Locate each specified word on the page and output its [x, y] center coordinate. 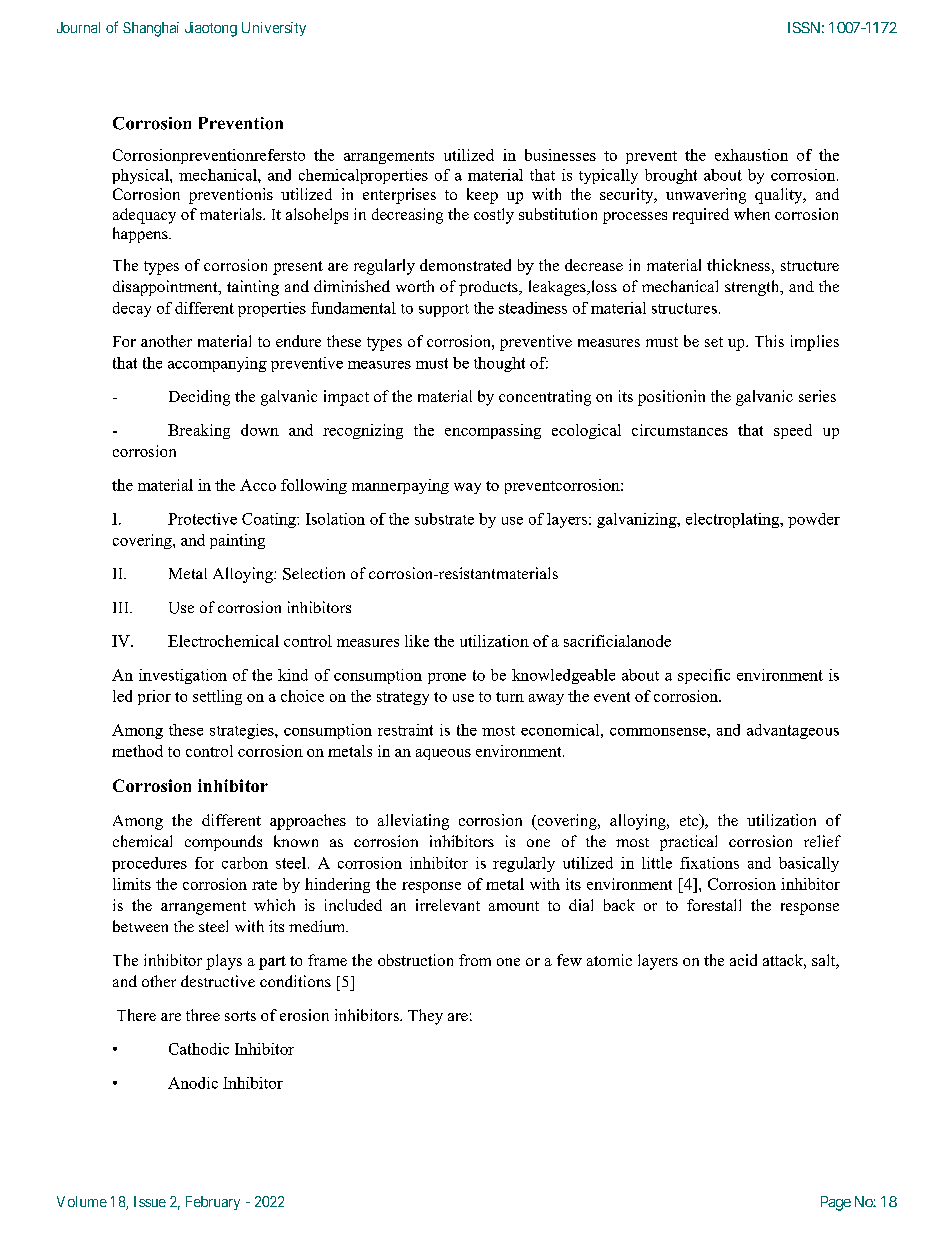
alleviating [413, 822]
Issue [150, 1201]
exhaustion [751, 155]
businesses [560, 155]
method [137, 751]
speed [793, 431]
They [425, 1017]
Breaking [199, 431]
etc [690, 821]
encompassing [493, 431]
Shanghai [151, 29]
